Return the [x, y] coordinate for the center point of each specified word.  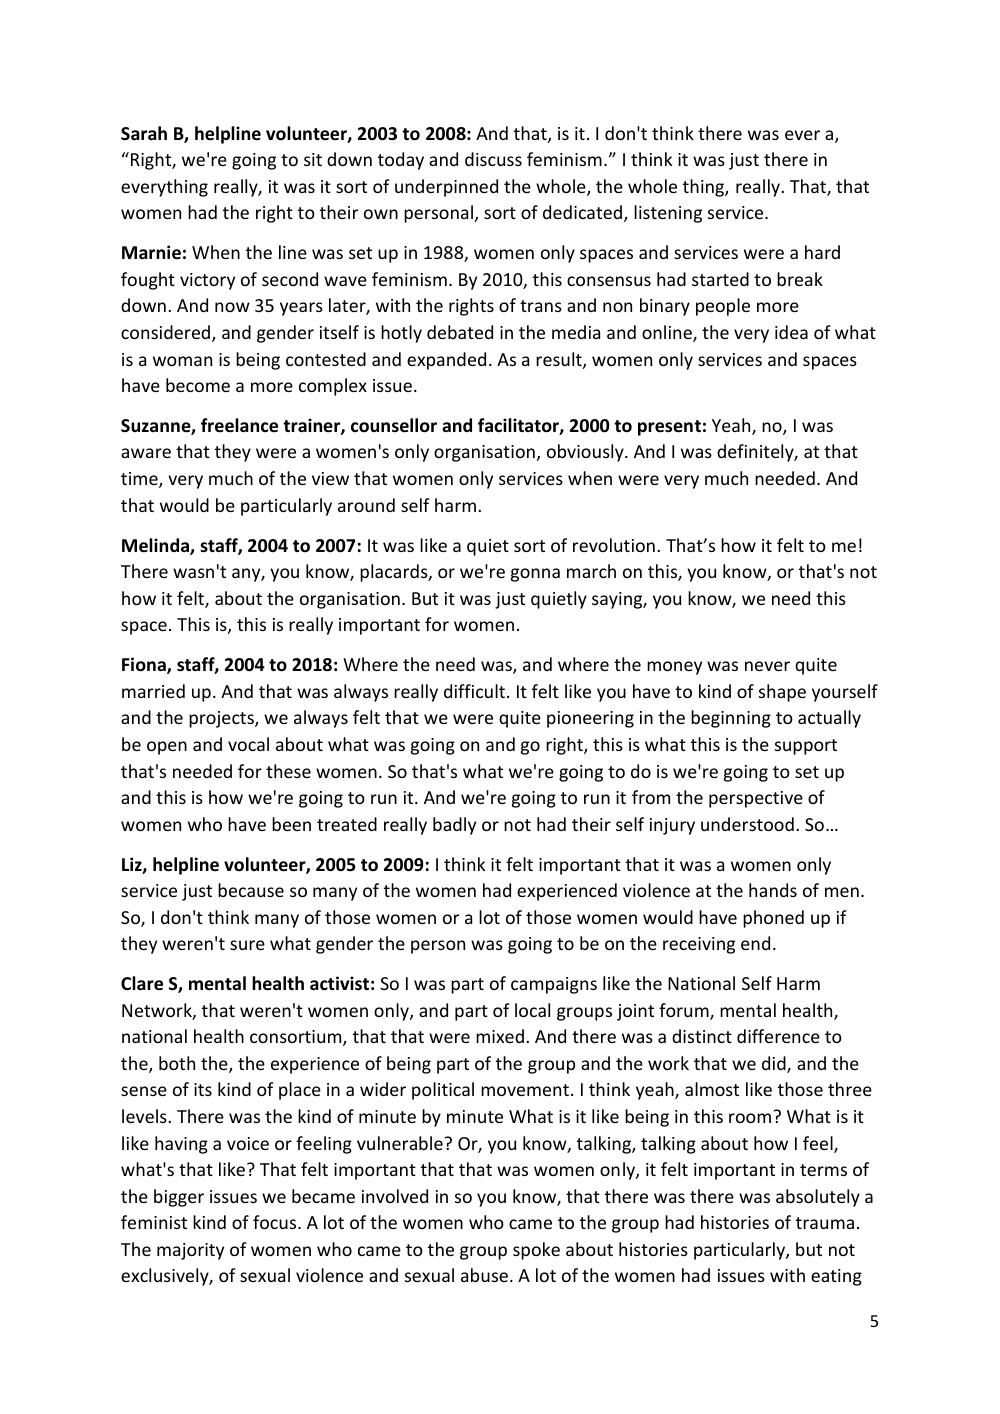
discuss [493, 159]
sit [313, 159]
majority [190, 1251]
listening [668, 214]
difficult [474, 691]
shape [782, 693]
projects [222, 719]
